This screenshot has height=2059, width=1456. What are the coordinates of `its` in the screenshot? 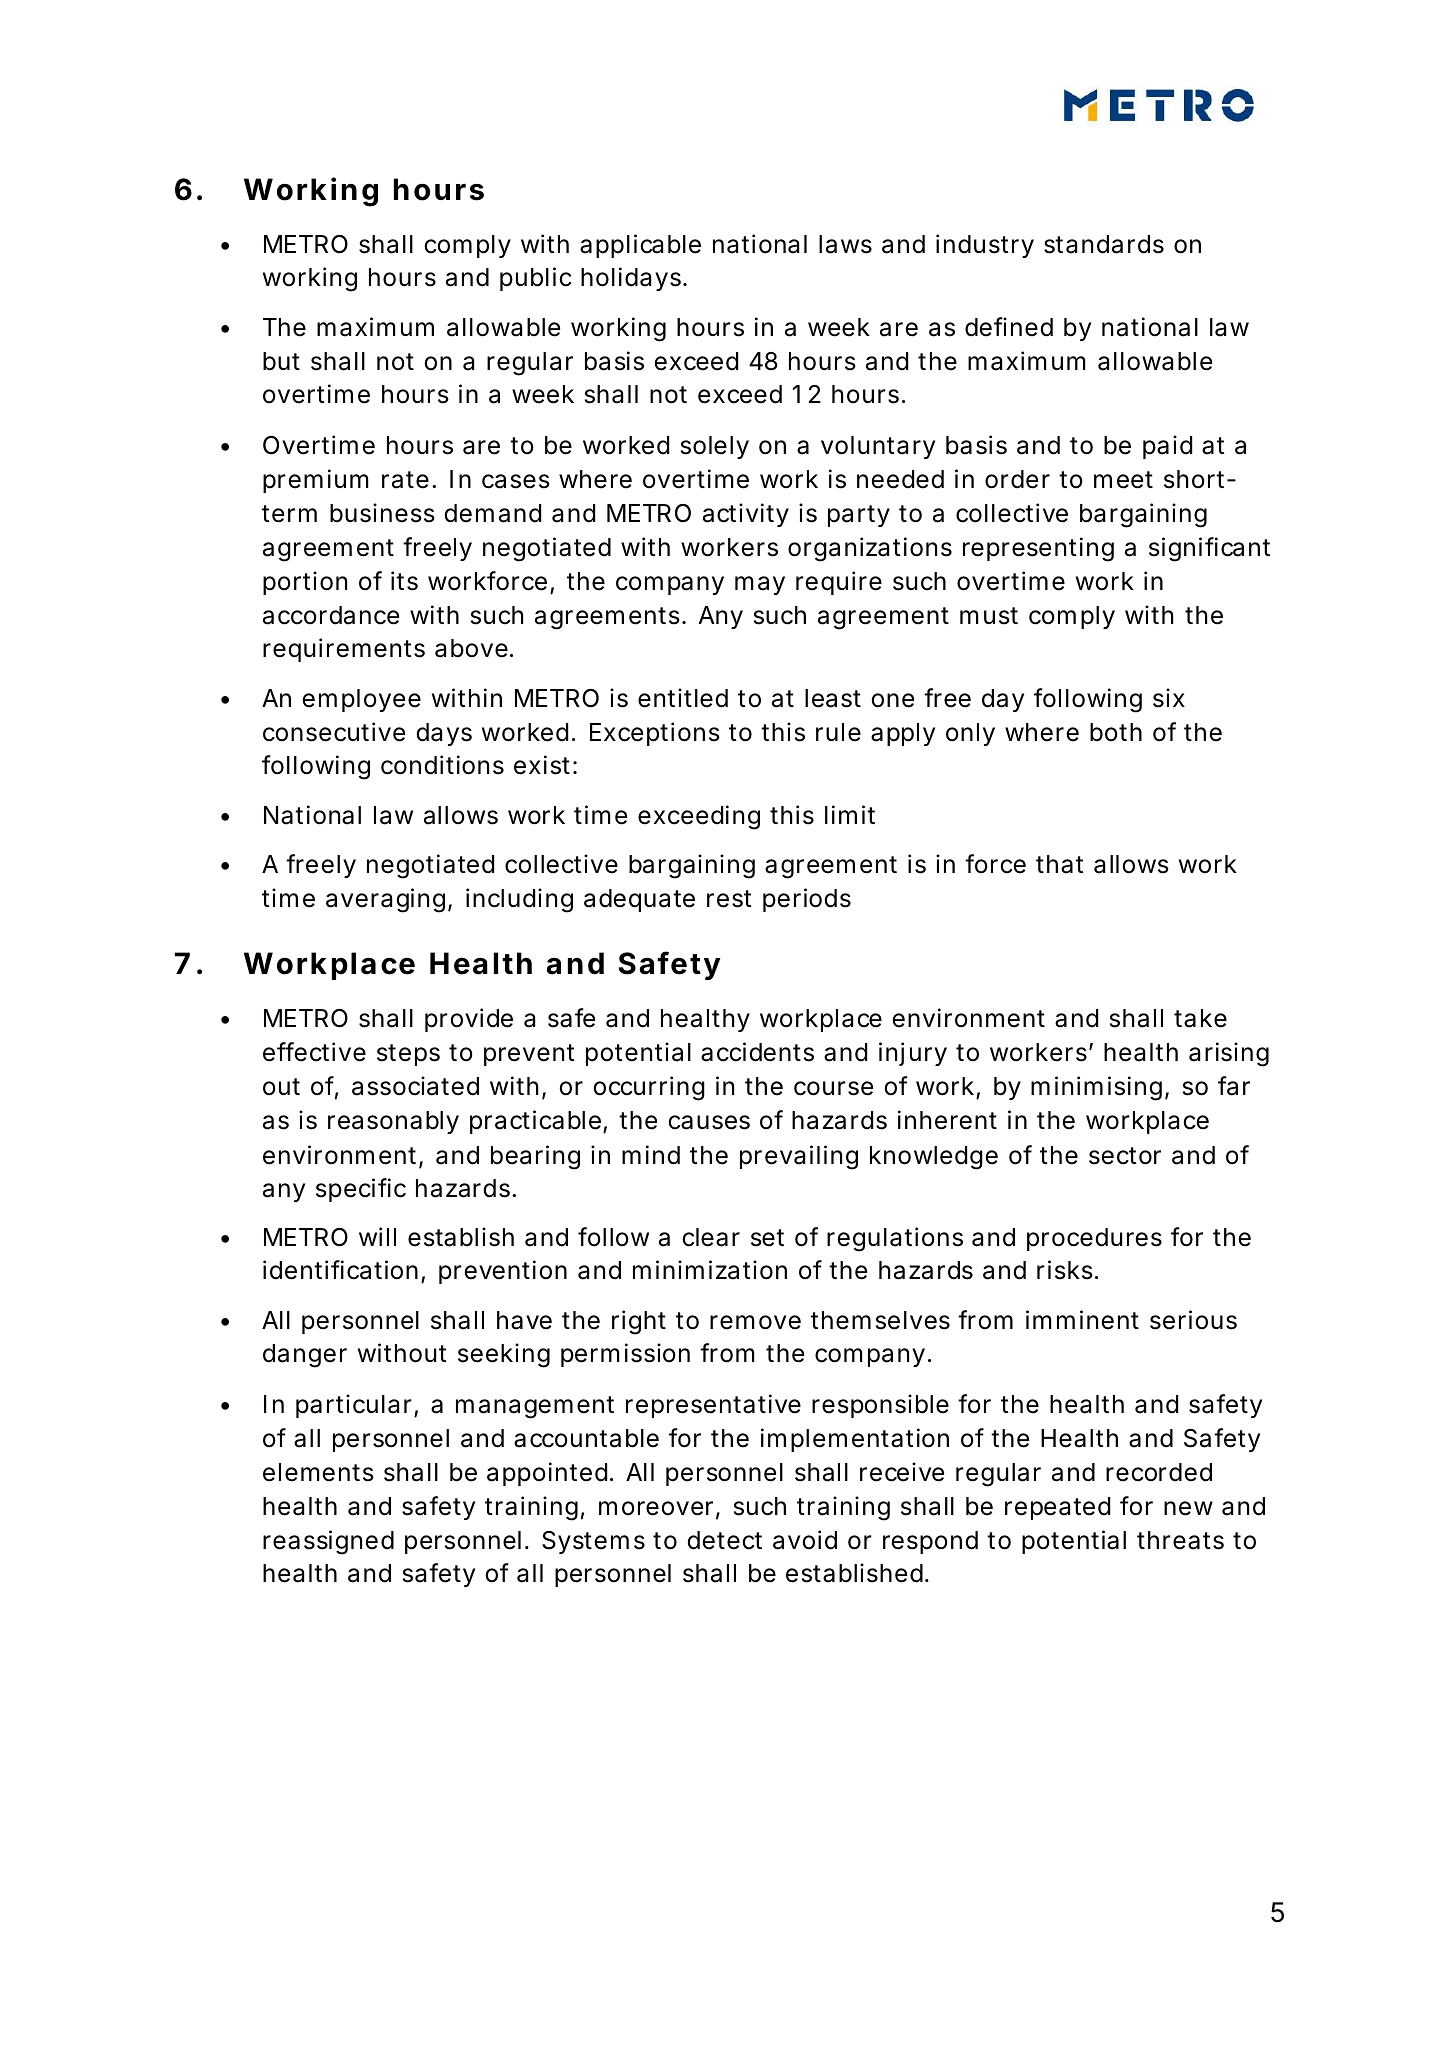 It's located at (404, 581).
